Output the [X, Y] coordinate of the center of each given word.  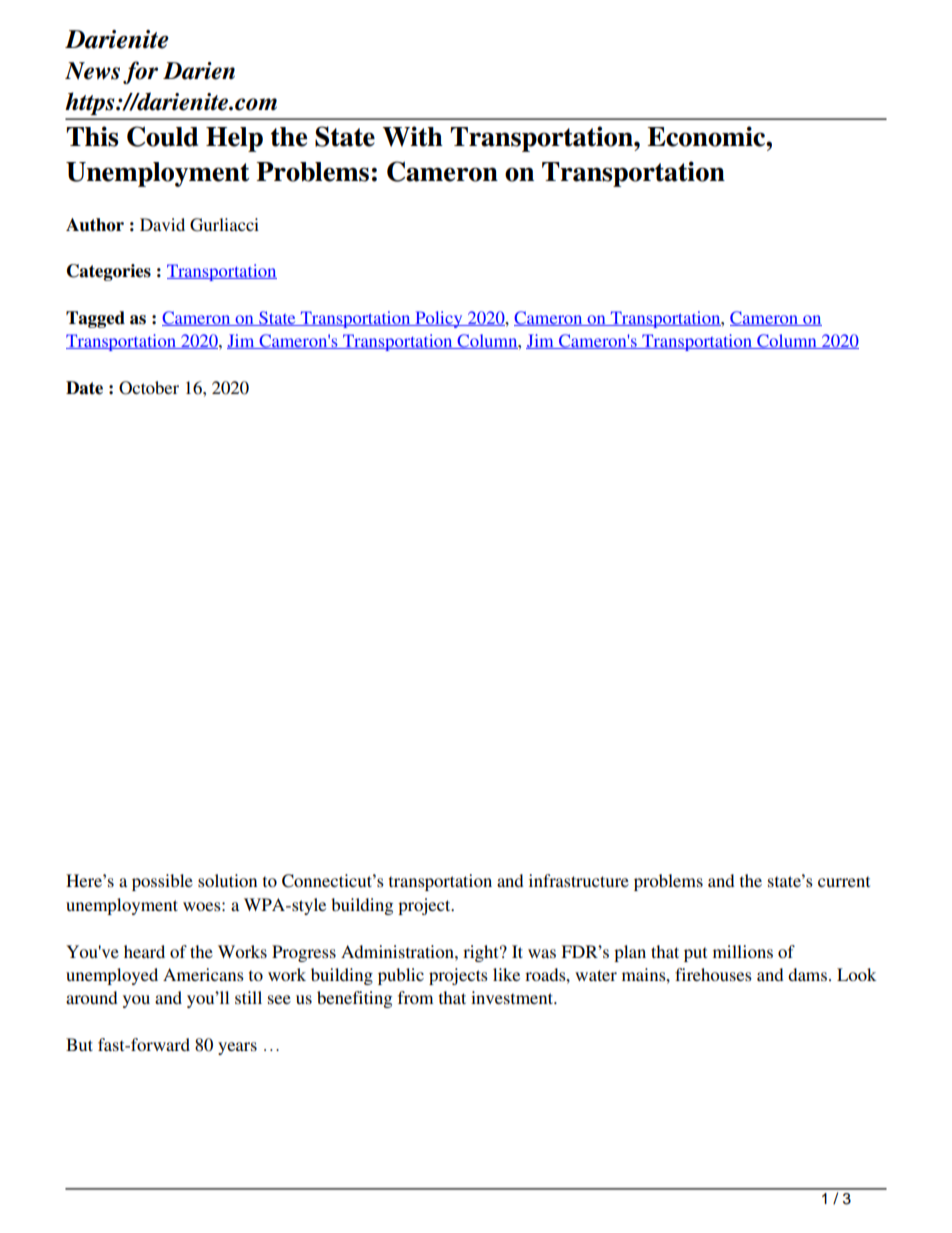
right [482, 953]
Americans [203, 974]
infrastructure [579, 880]
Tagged [95, 319]
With [413, 136]
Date [84, 388]
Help [234, 139]
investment [513, 997]
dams [807, 974]
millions [743, 951]
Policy [439, 319]
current [844, 881]
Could [162, 136]
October [149, 388]
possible [162, 882]
